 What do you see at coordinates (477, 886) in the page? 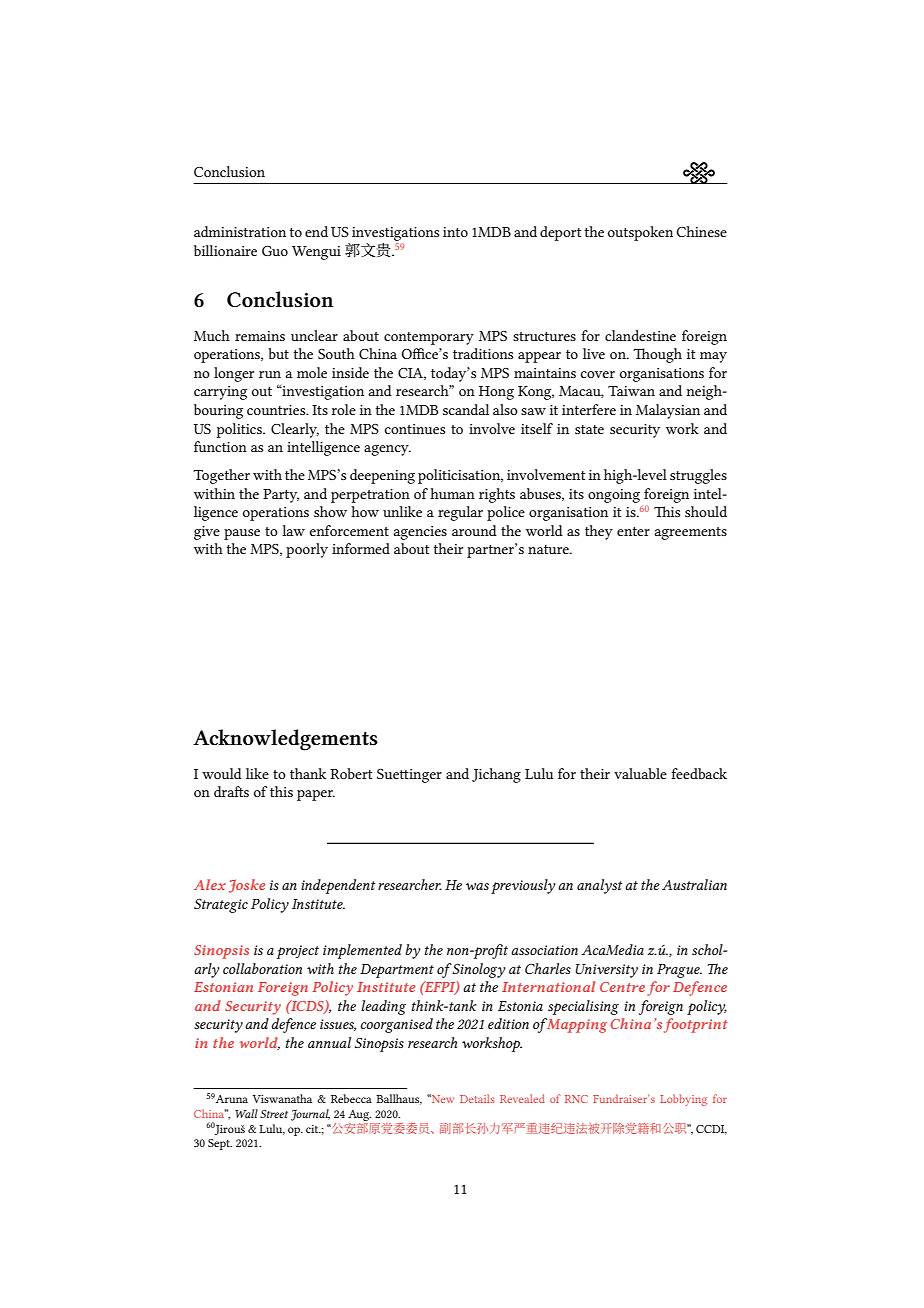
I see `was` at bounding box center [477, 886].
